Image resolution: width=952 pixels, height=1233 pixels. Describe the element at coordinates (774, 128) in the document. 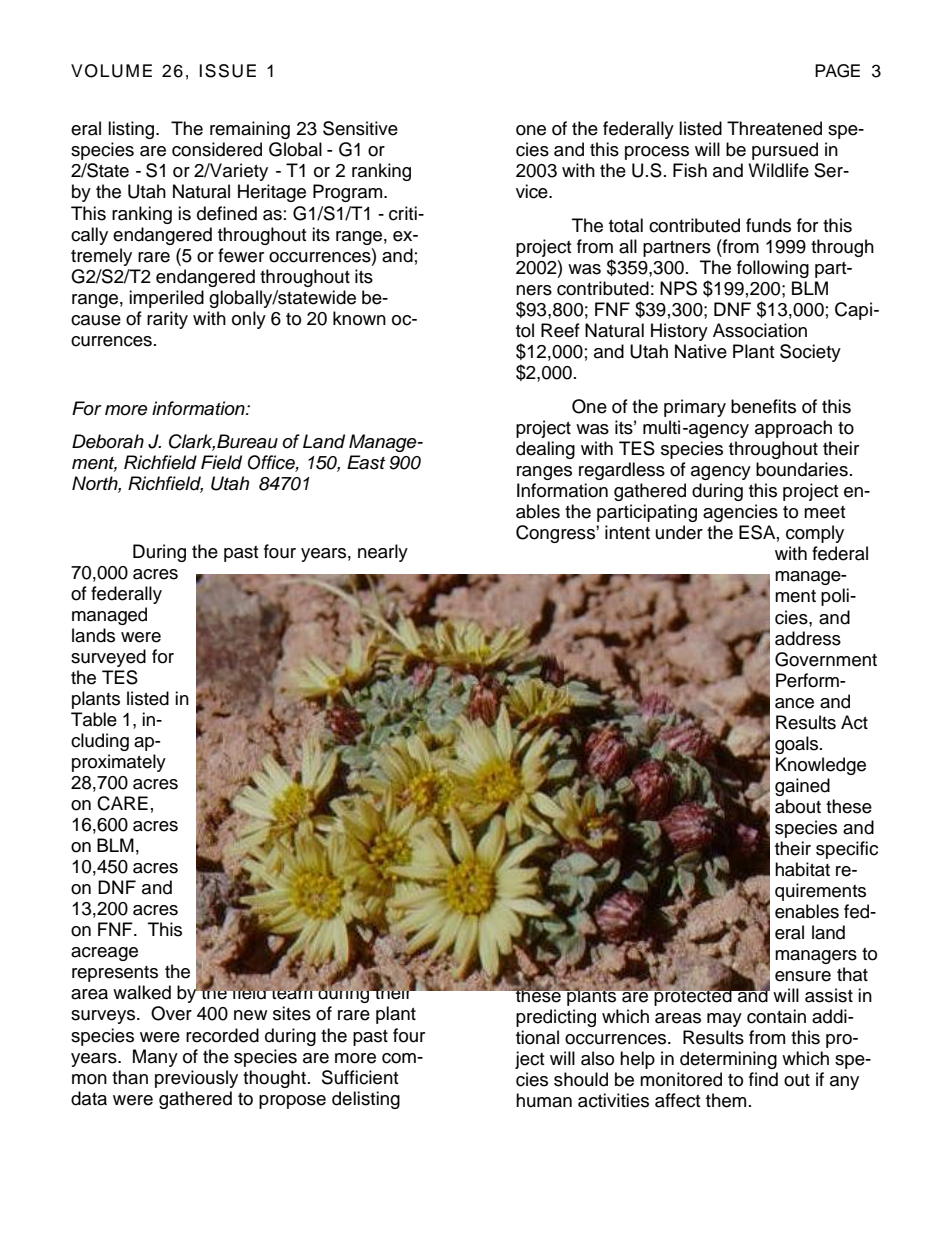

I see `Threatened` at that location.
